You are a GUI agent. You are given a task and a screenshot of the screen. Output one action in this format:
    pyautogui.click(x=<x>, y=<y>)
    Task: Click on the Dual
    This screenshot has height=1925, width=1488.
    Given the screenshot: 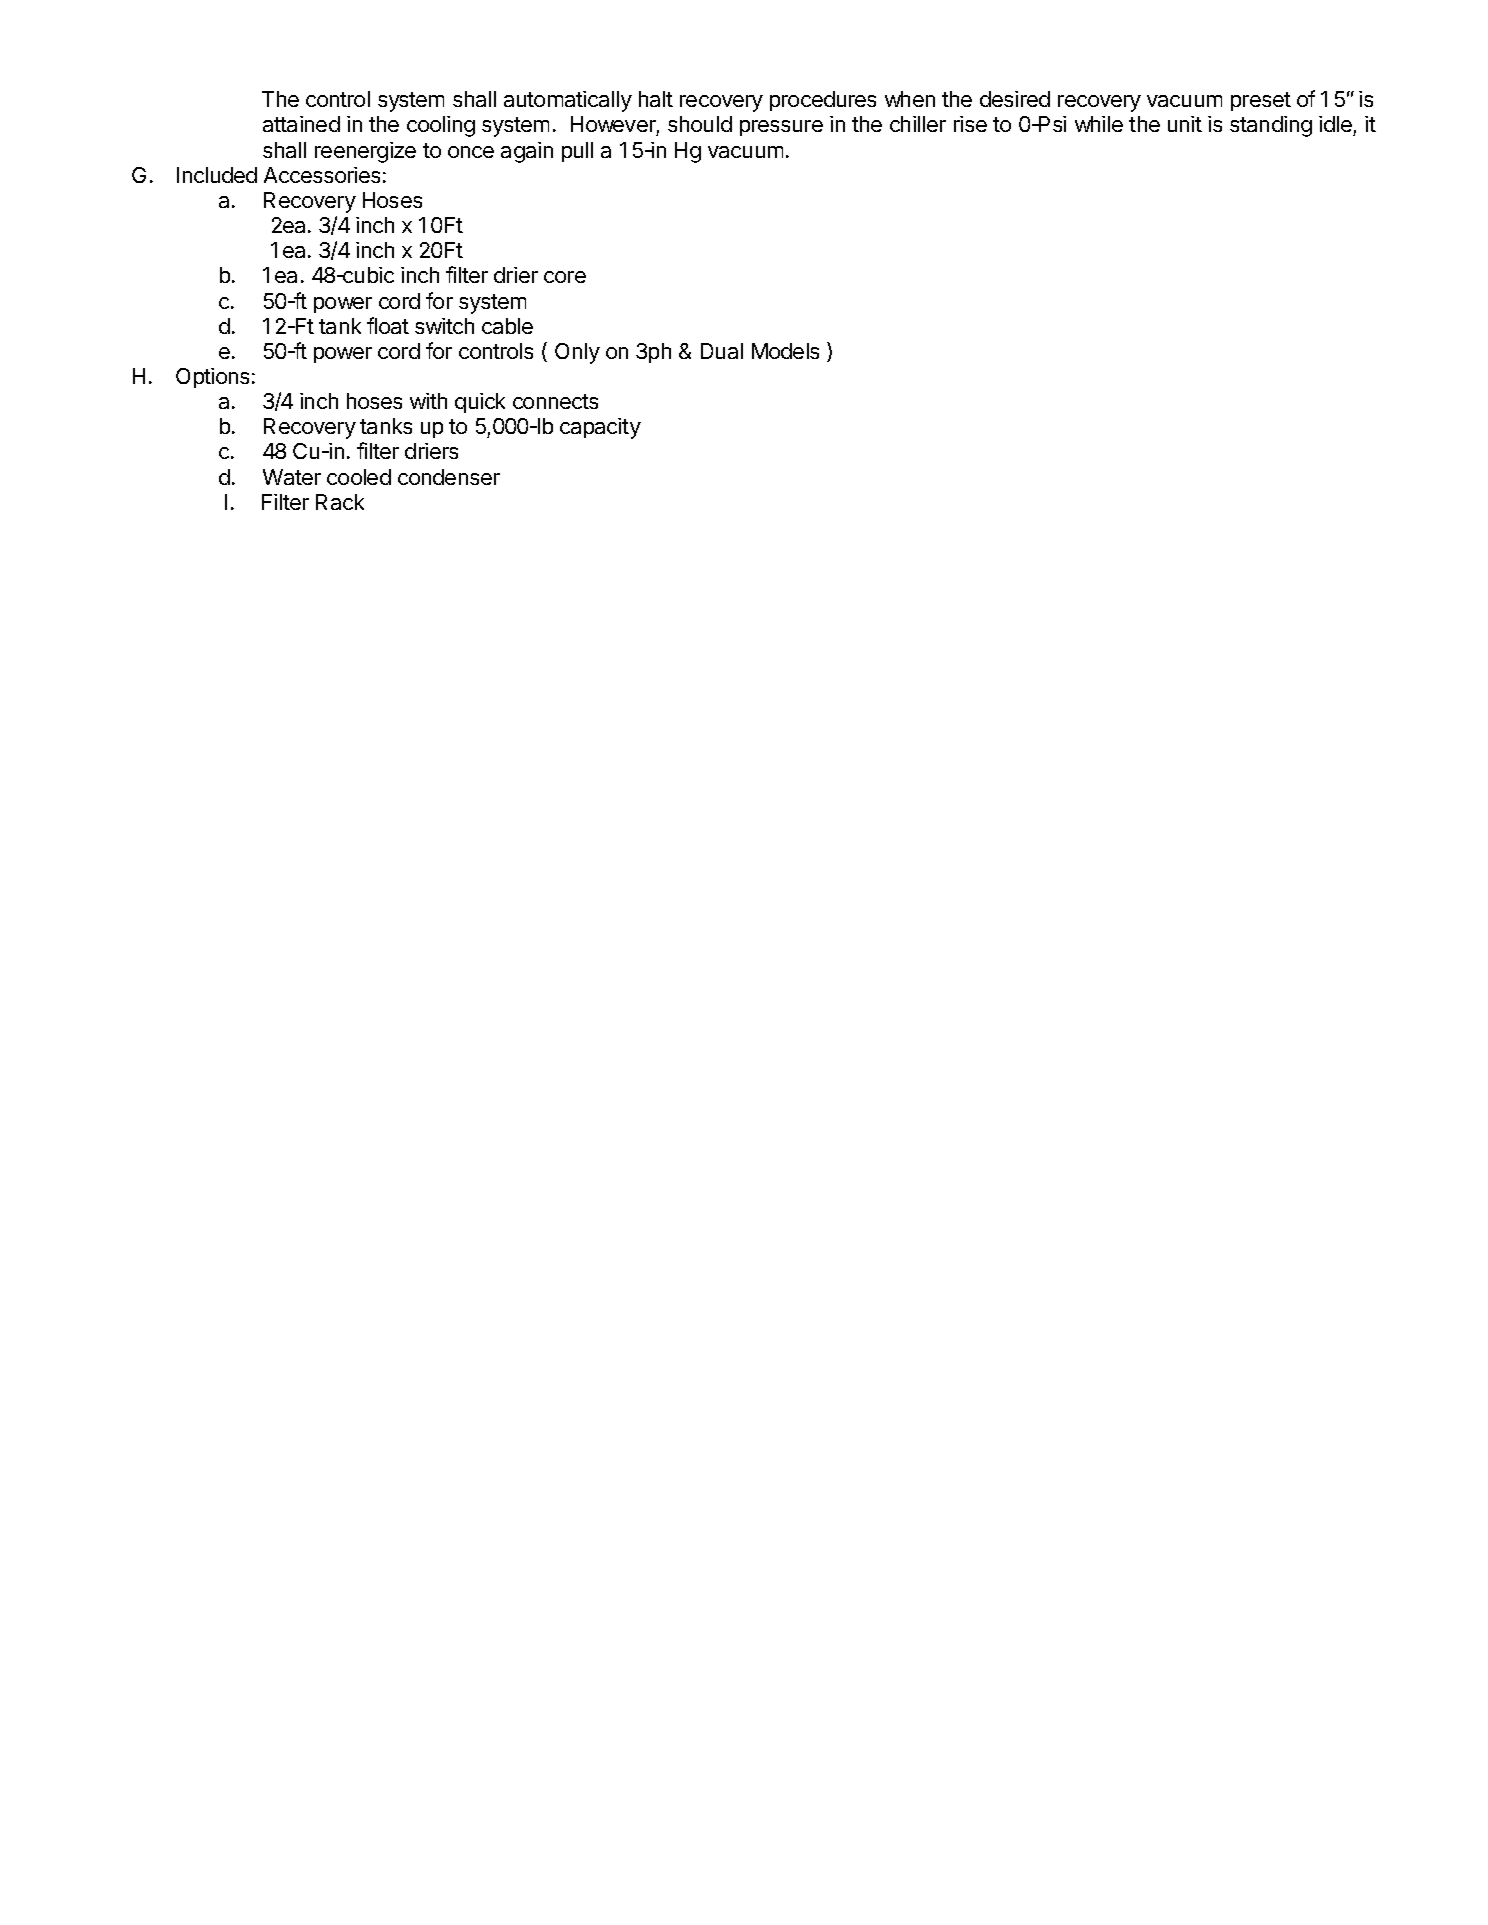 What is the action you would take?
    pyautogui.click(x=722, y=351)
